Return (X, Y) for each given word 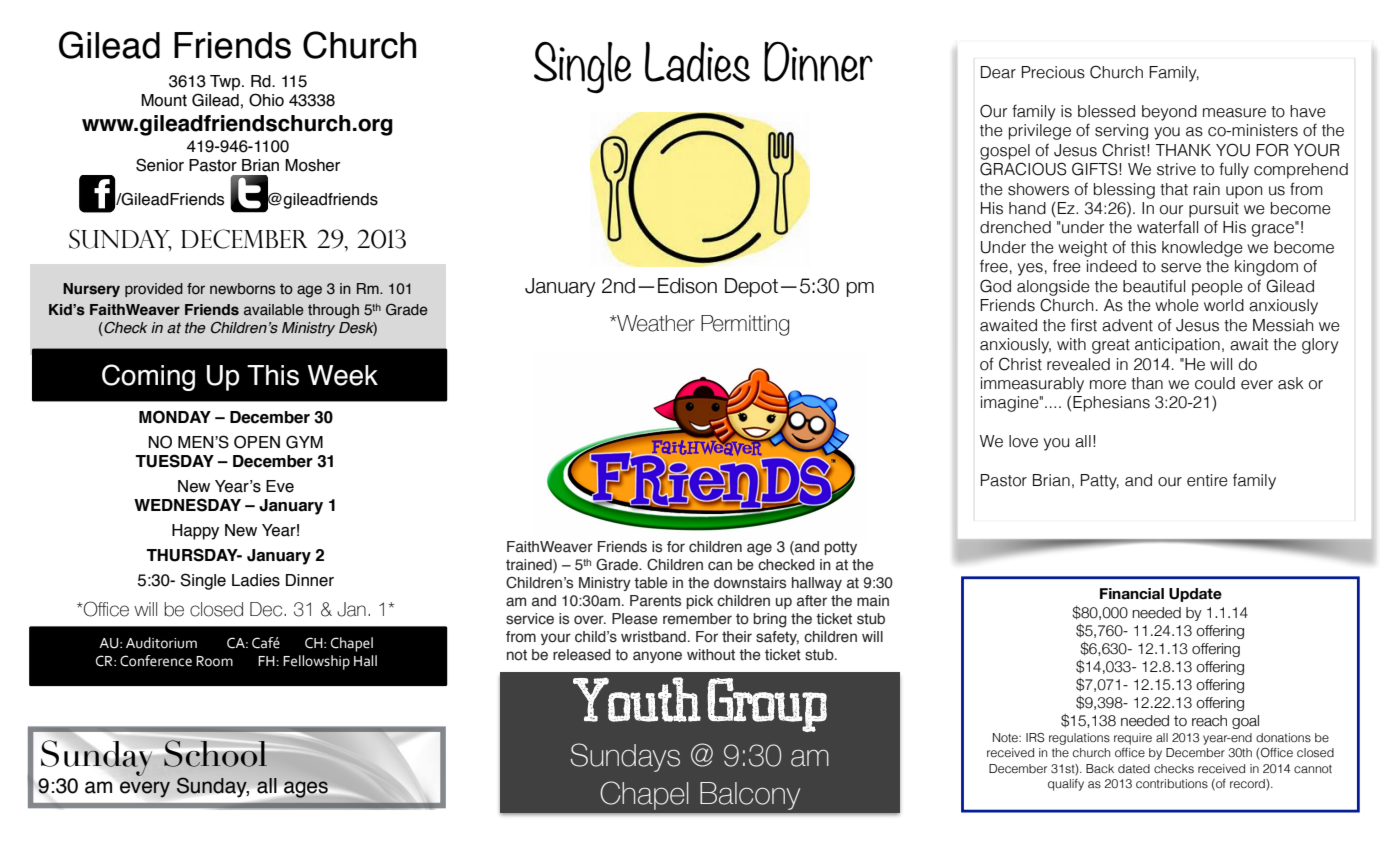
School (214, 753)
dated (1134, 768)
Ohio (266, 100)
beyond (1169, 113)
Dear (998, 72)
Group (767, 705)
